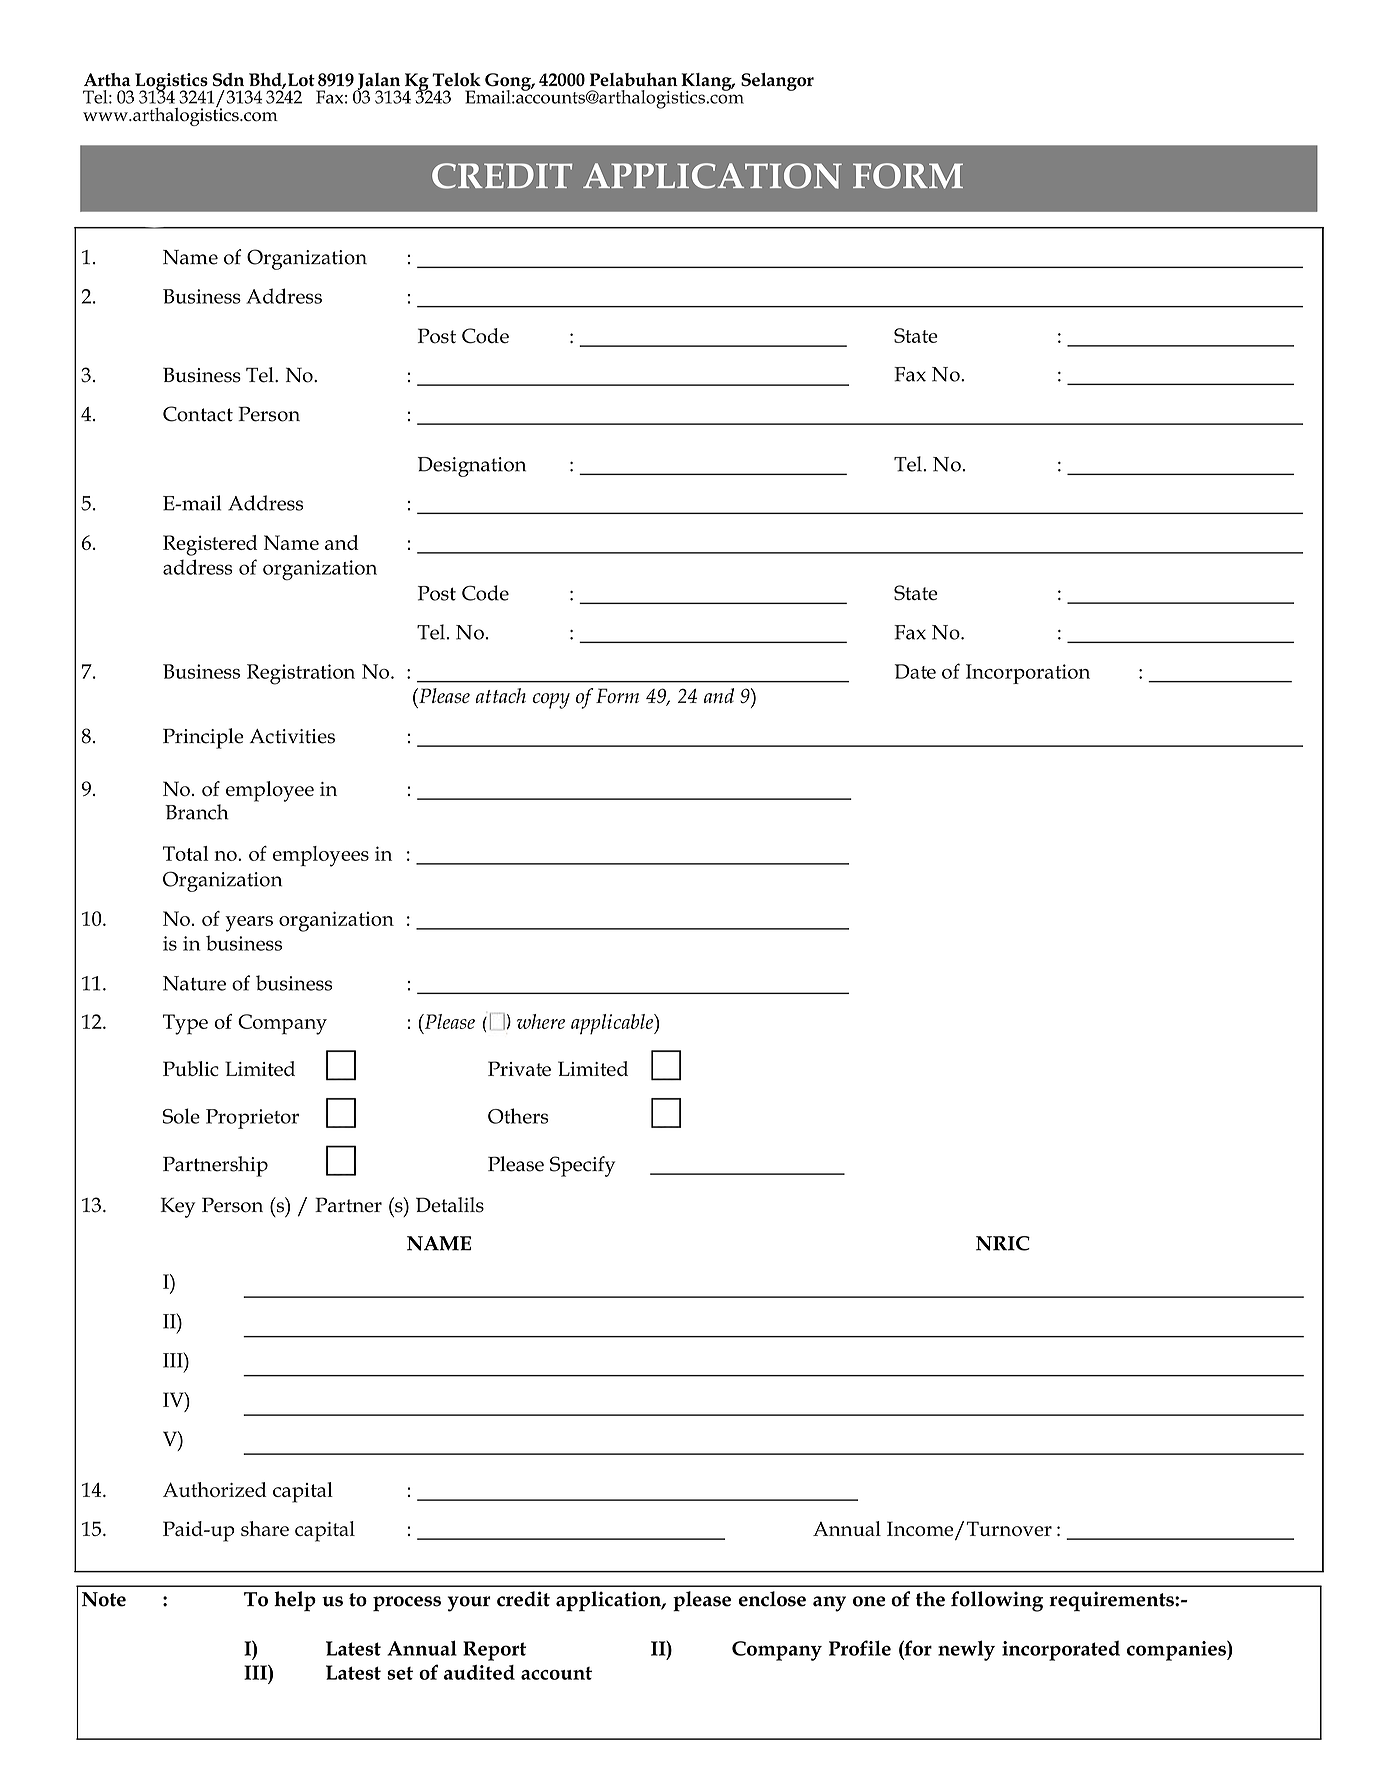 This page has width=1382, height=1789. Describe the element at coordinates (295, 1601) in the page. I see `help` at that location.
